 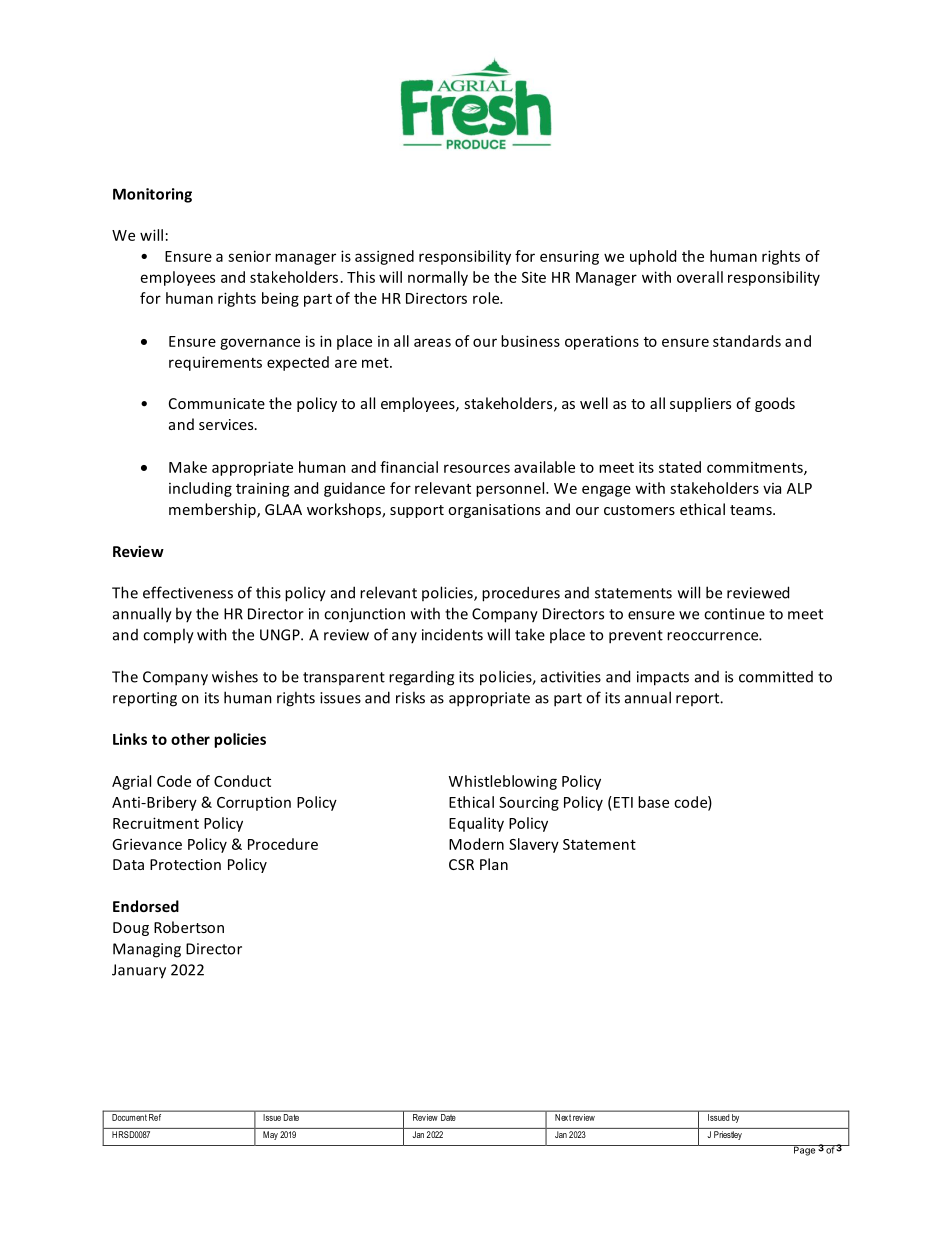 What do you see at coordinates (728, 1135) in the screenshot?
I see `Priestley` at bounding box center [728, 1135].
